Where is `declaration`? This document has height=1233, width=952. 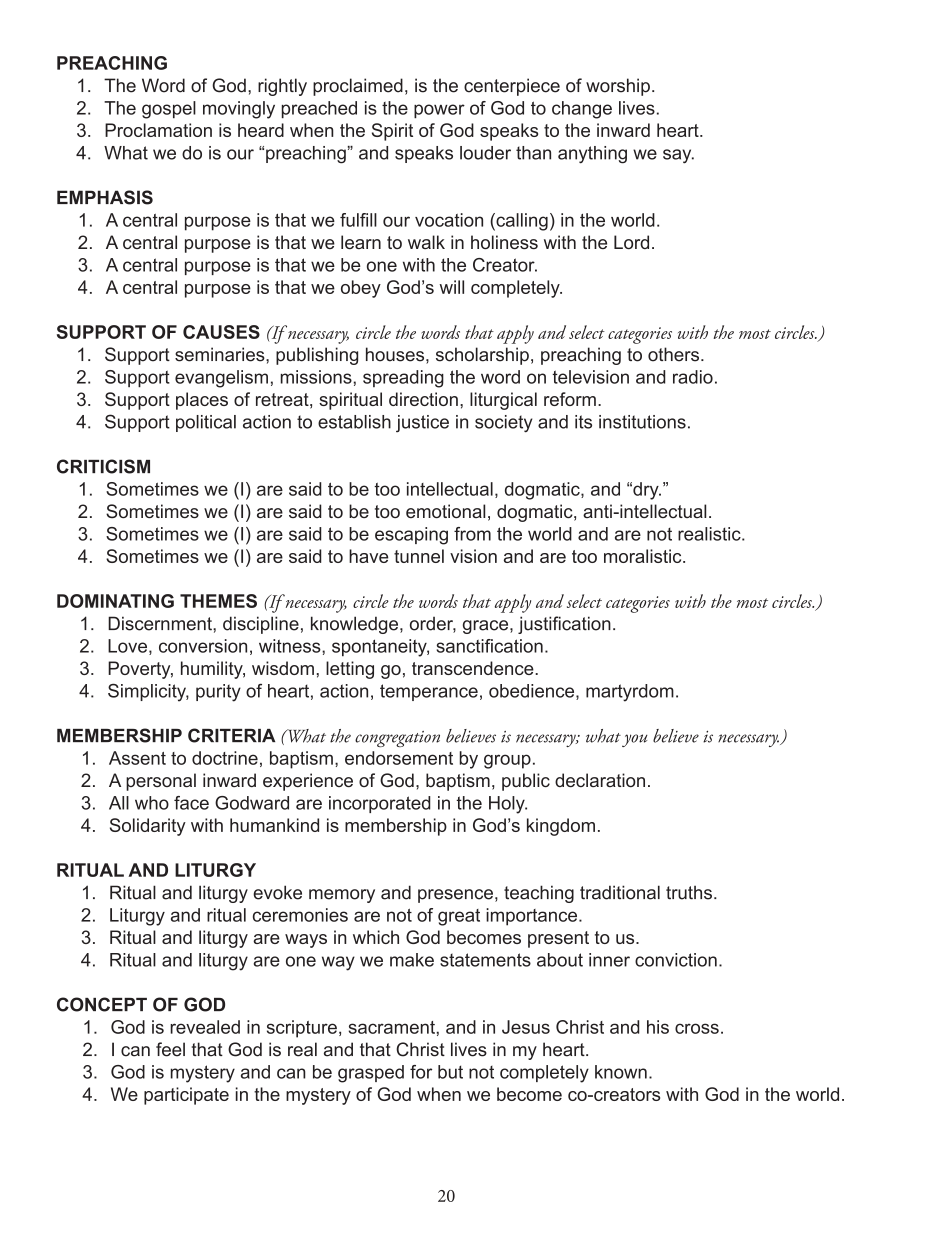
declaration is located at coordinates (600, 780).
